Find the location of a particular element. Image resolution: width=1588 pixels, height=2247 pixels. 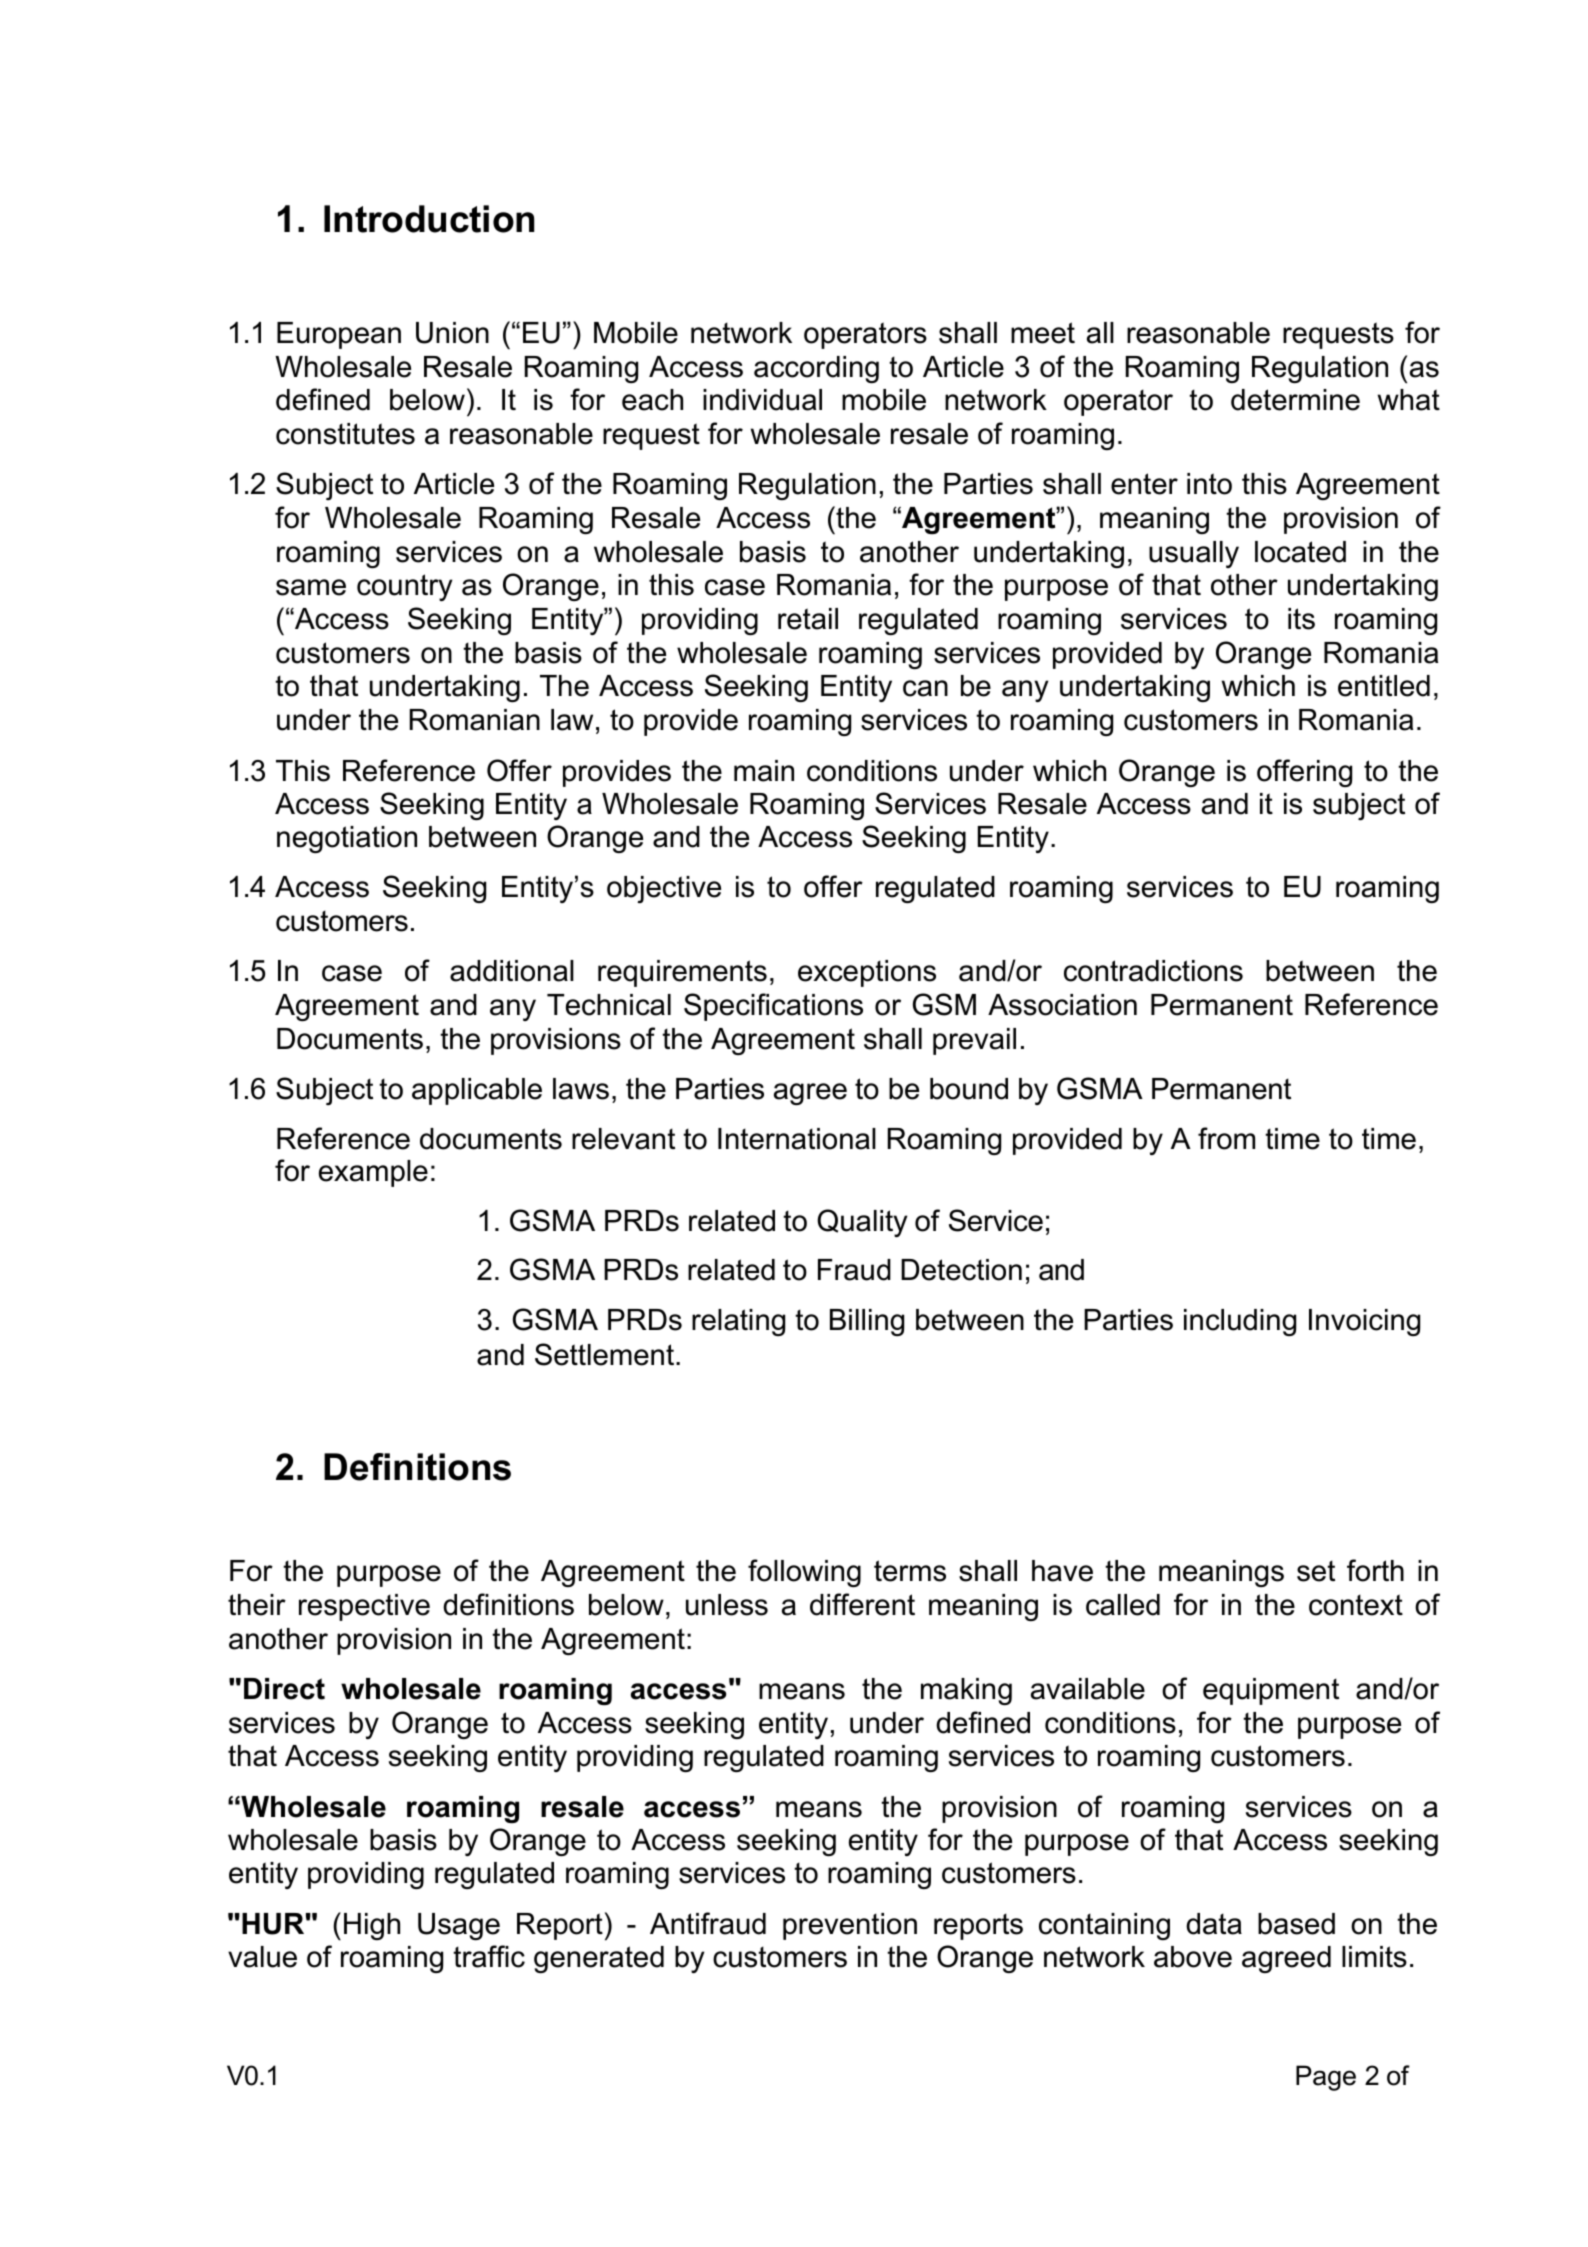

context is located at coordinates (1356, 1605).
